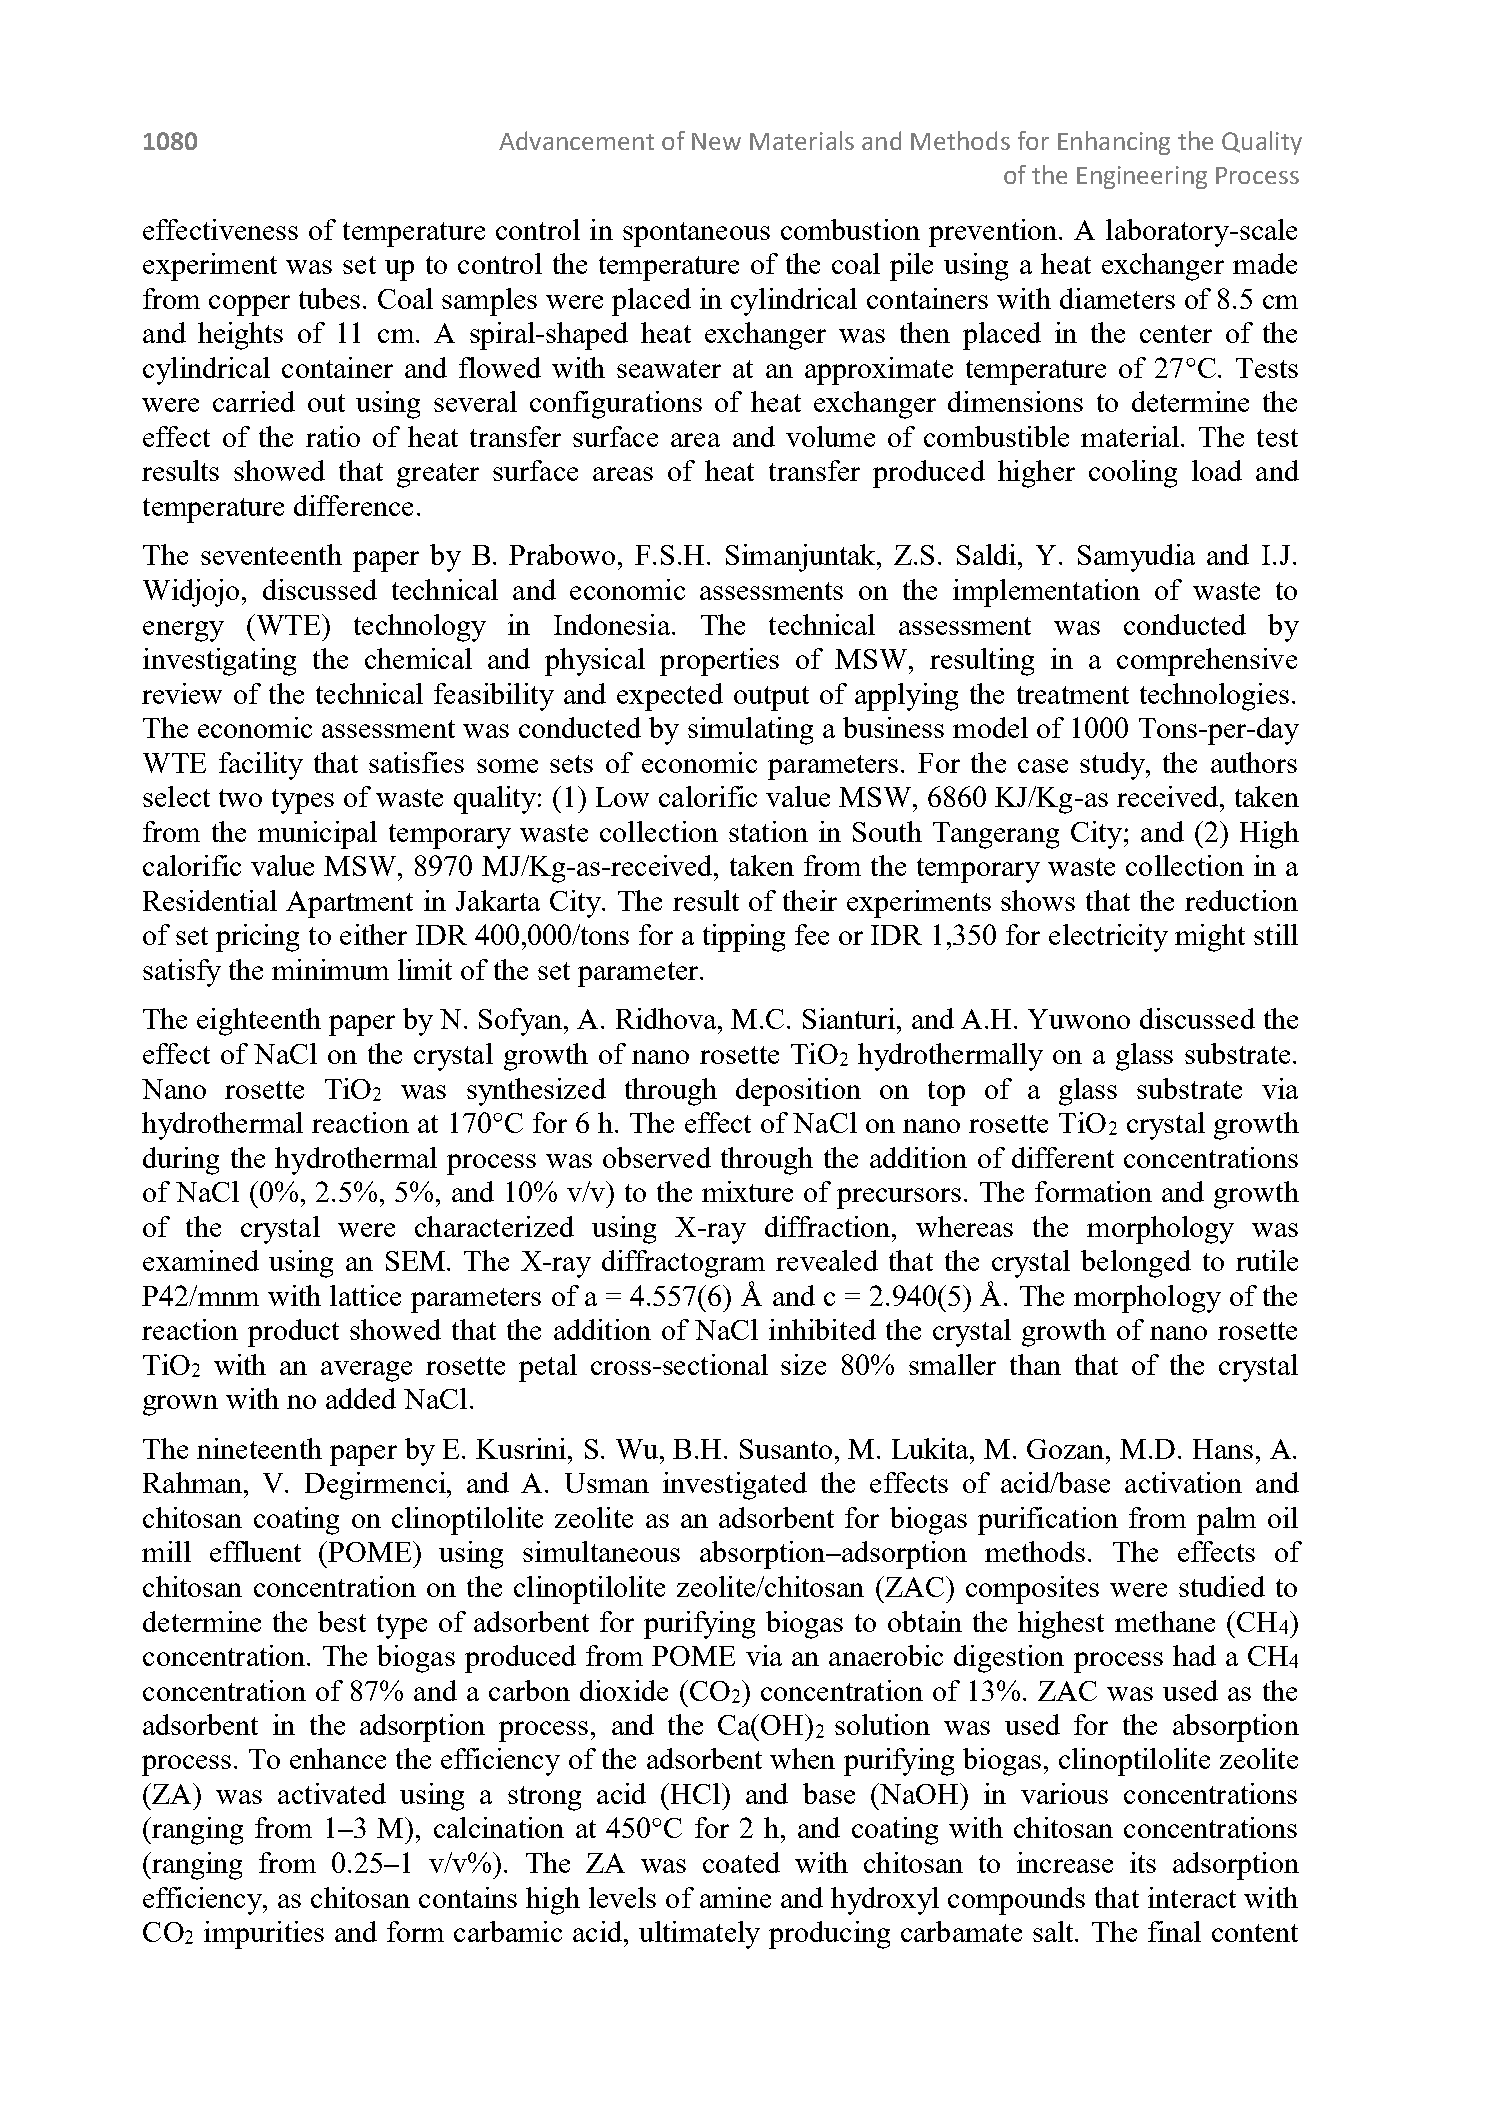 The height and width of the document is (2106, 1490). What do you see at coordinates (264, 1935) in the document?
I see `impurities` at bounding box center [264, 1935].
